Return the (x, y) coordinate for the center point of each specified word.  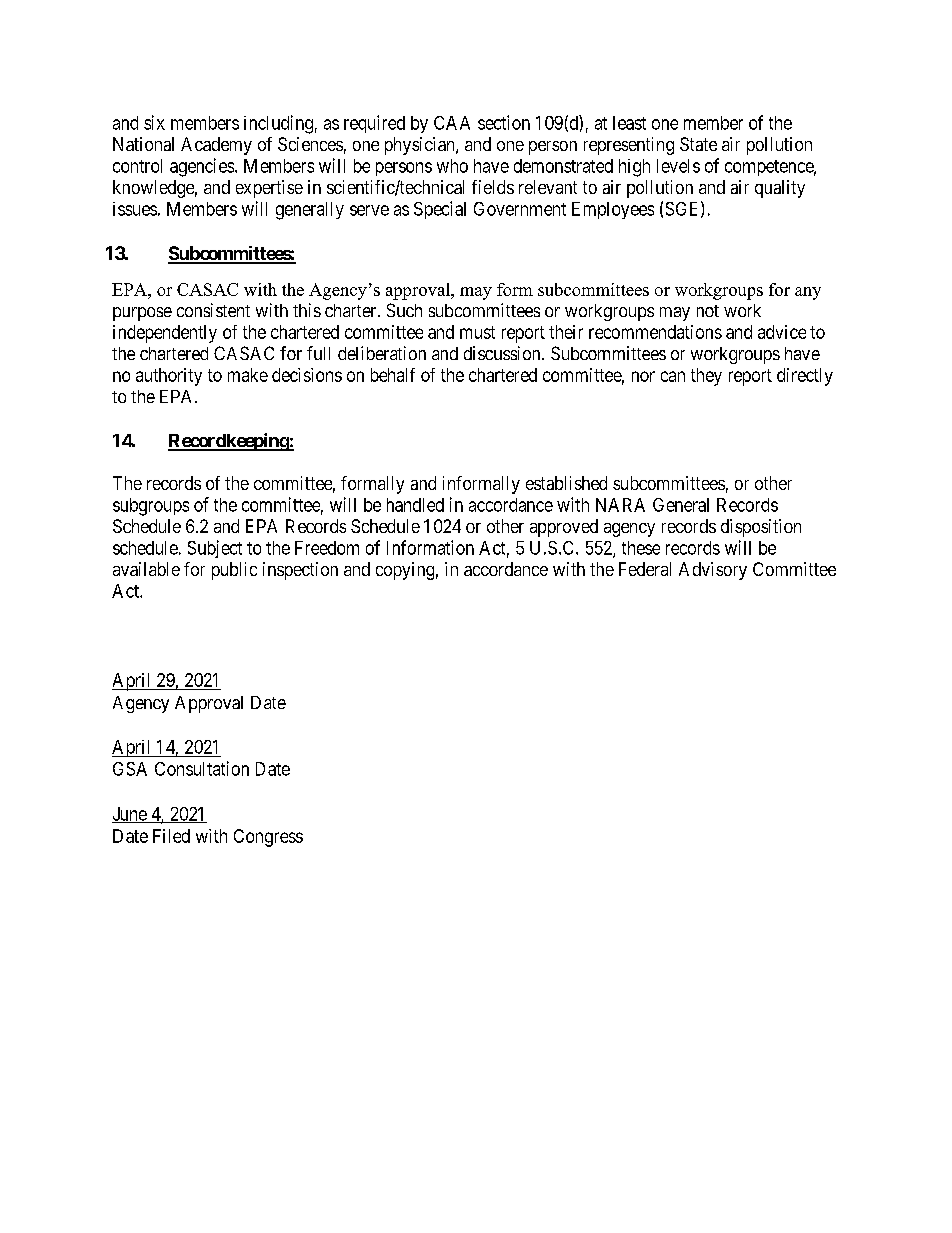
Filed (171, 836)
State (698, 144)
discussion (503, 353)
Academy (216, 146)
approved (564, 528)
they (706, 377)
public (234, 571)
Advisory (713, 571)
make (248, 375)
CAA (452, 123)
